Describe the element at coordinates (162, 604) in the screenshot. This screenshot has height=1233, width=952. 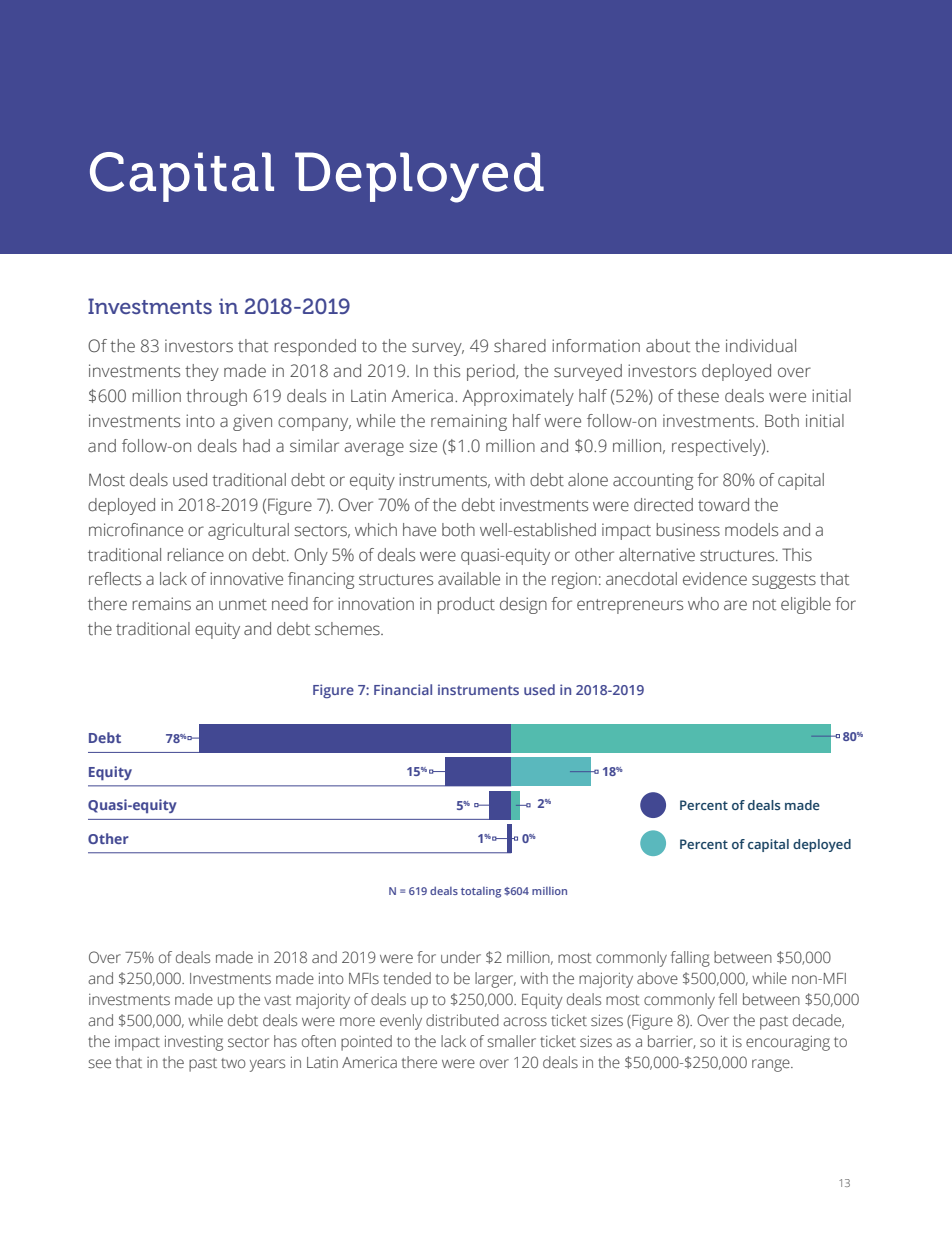
I see `remains` at that location.
